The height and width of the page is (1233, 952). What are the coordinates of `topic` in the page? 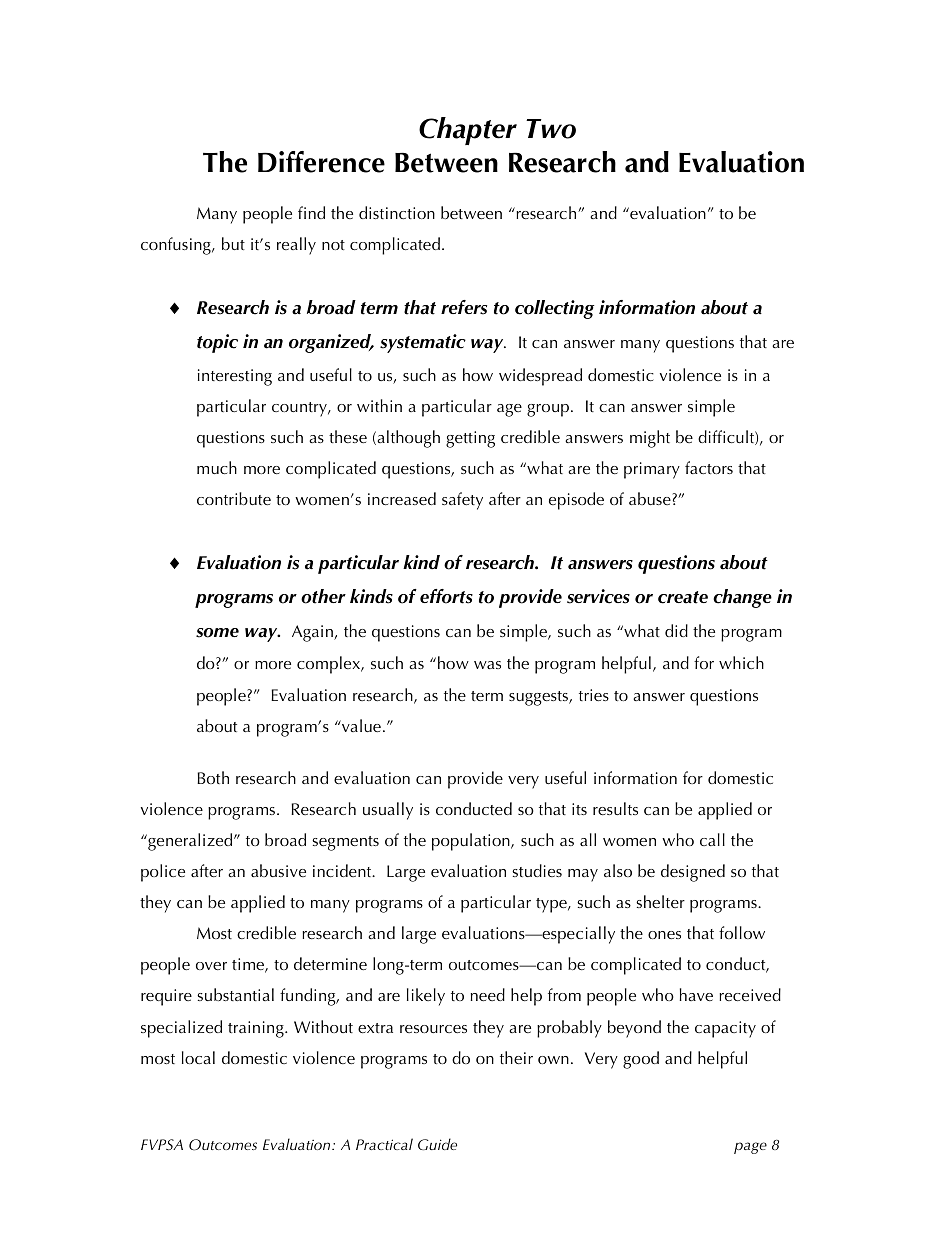 It's located at (217, 343).
